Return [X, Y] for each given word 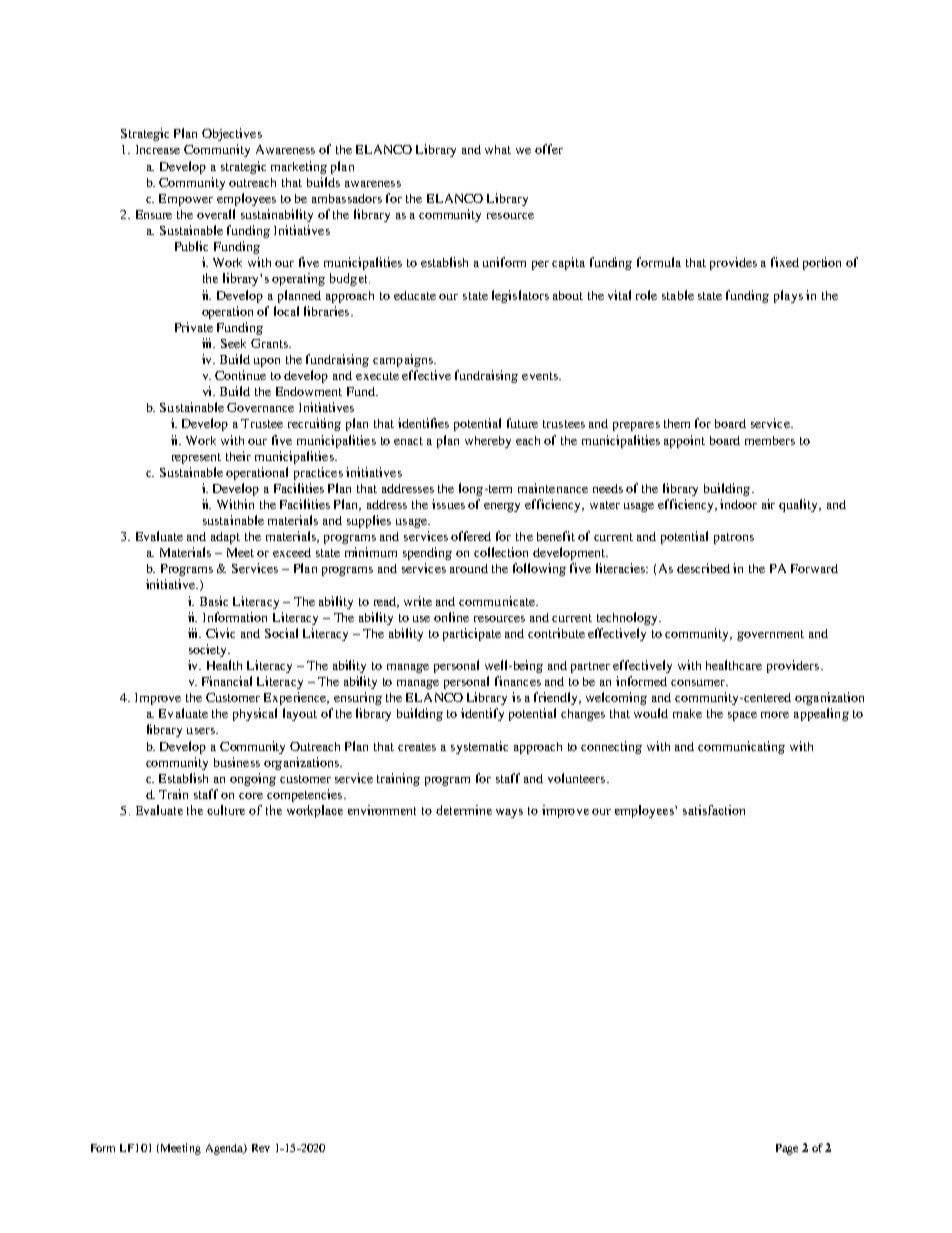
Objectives [232, 134]
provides [733, 263]
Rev [261, 1148]
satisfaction [714, 810]
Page [787, 1149]
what [498, 149]
